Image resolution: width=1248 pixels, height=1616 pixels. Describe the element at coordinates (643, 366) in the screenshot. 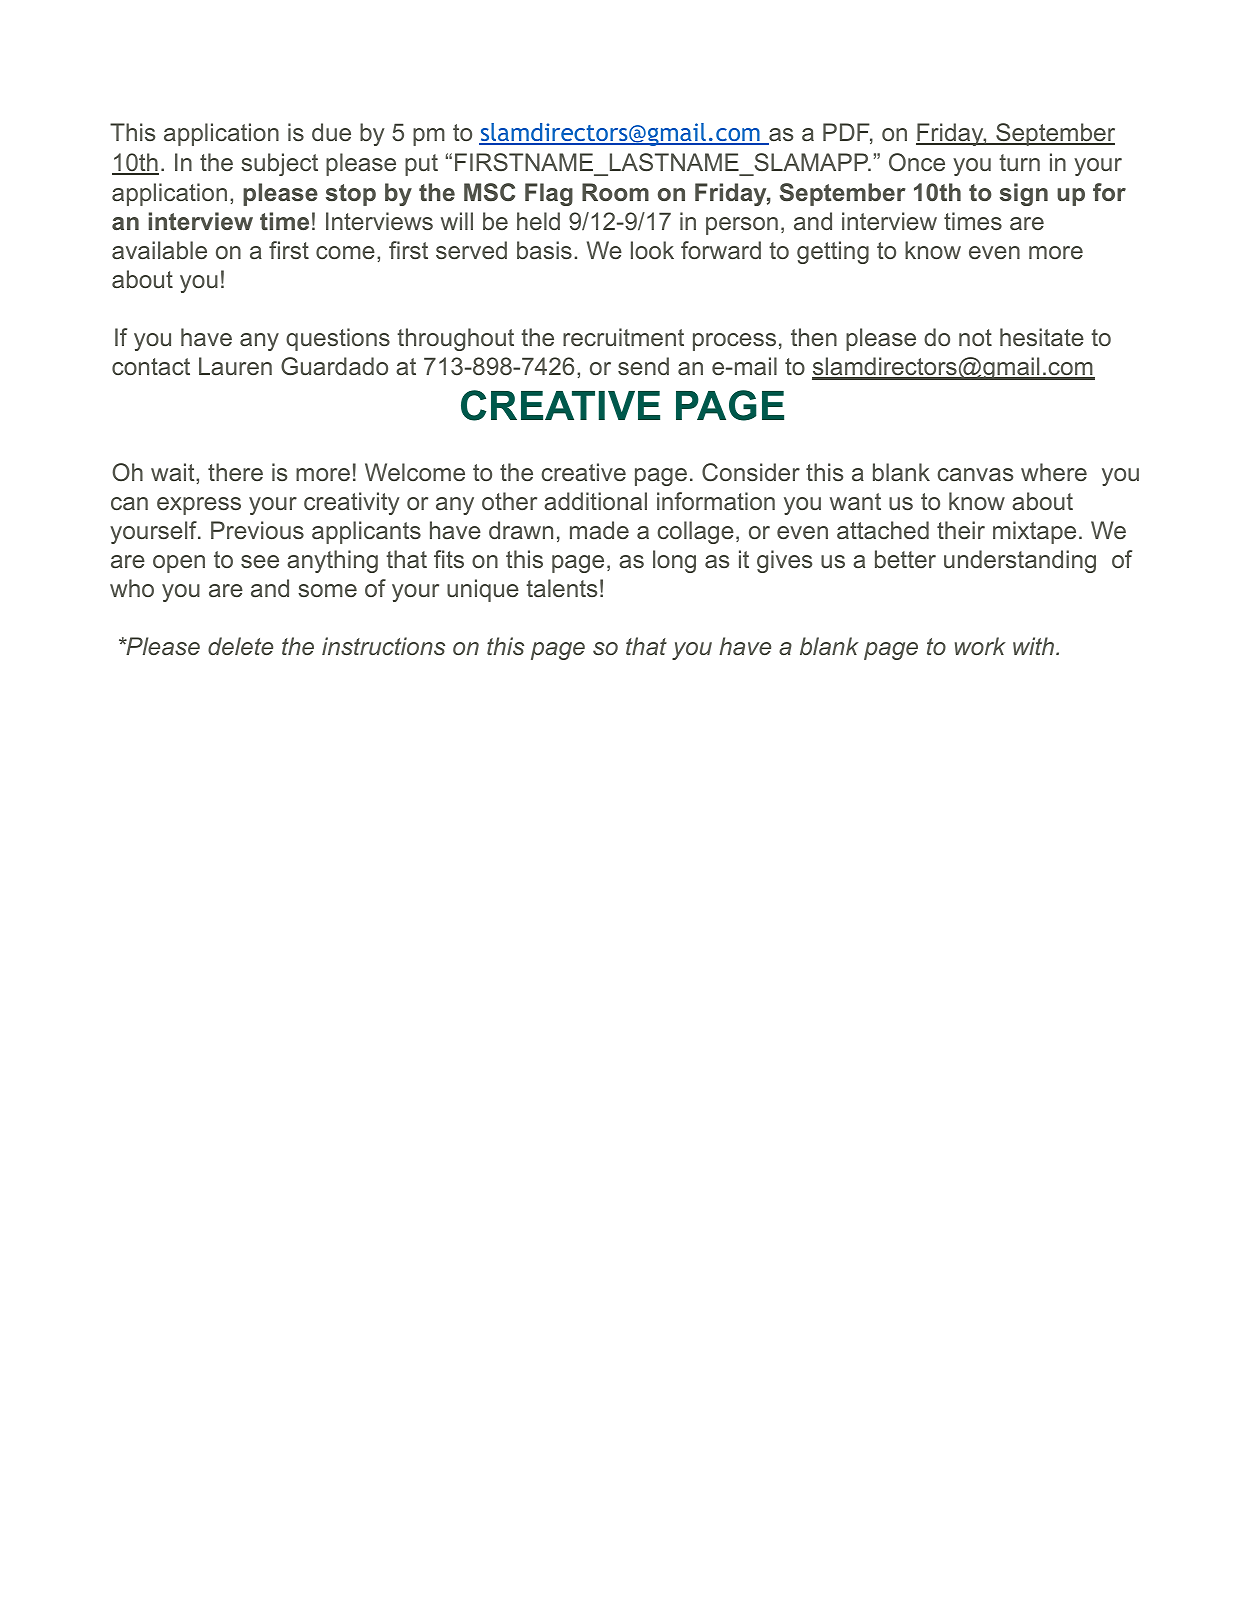

I see `send` at that location.
